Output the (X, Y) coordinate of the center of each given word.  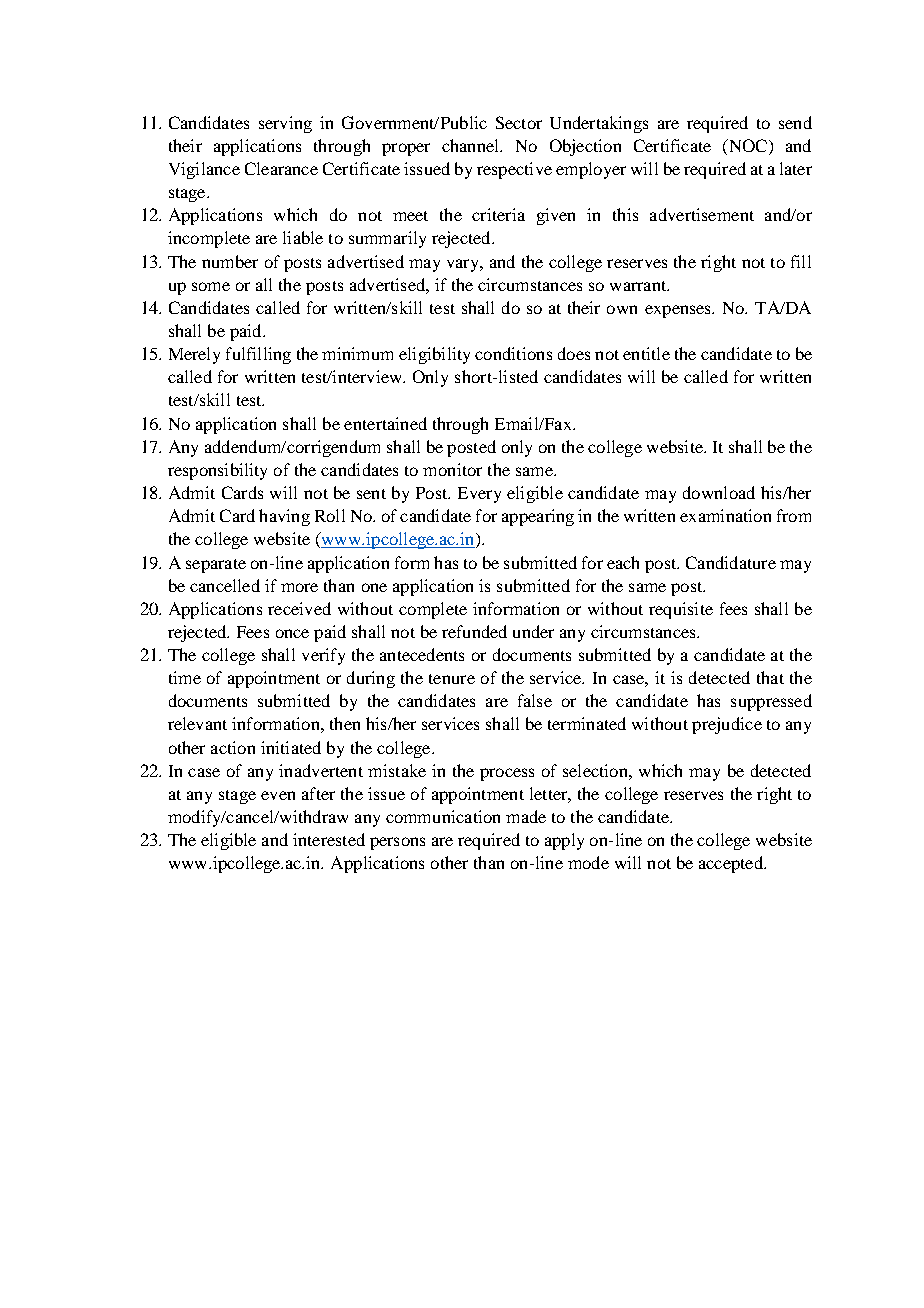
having (284, 517)
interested (329, 839)
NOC (748, 147)
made (526, 816)
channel (471, 145)
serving (285, 124)
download (719, 492)
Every (479, 495)
